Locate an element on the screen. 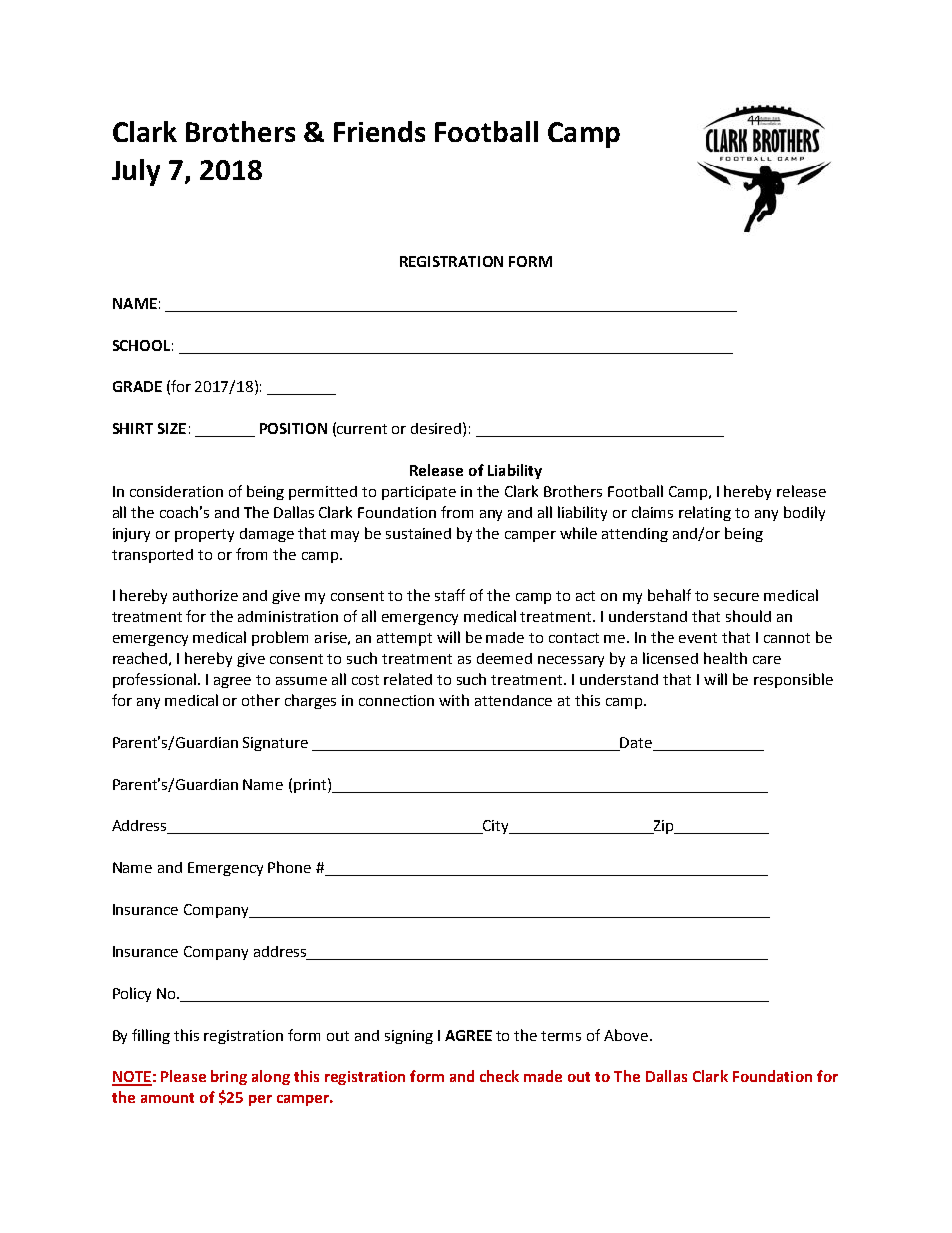 This screenshot has width=952, height=1233. Phone is located at coordinates (289, 867).
